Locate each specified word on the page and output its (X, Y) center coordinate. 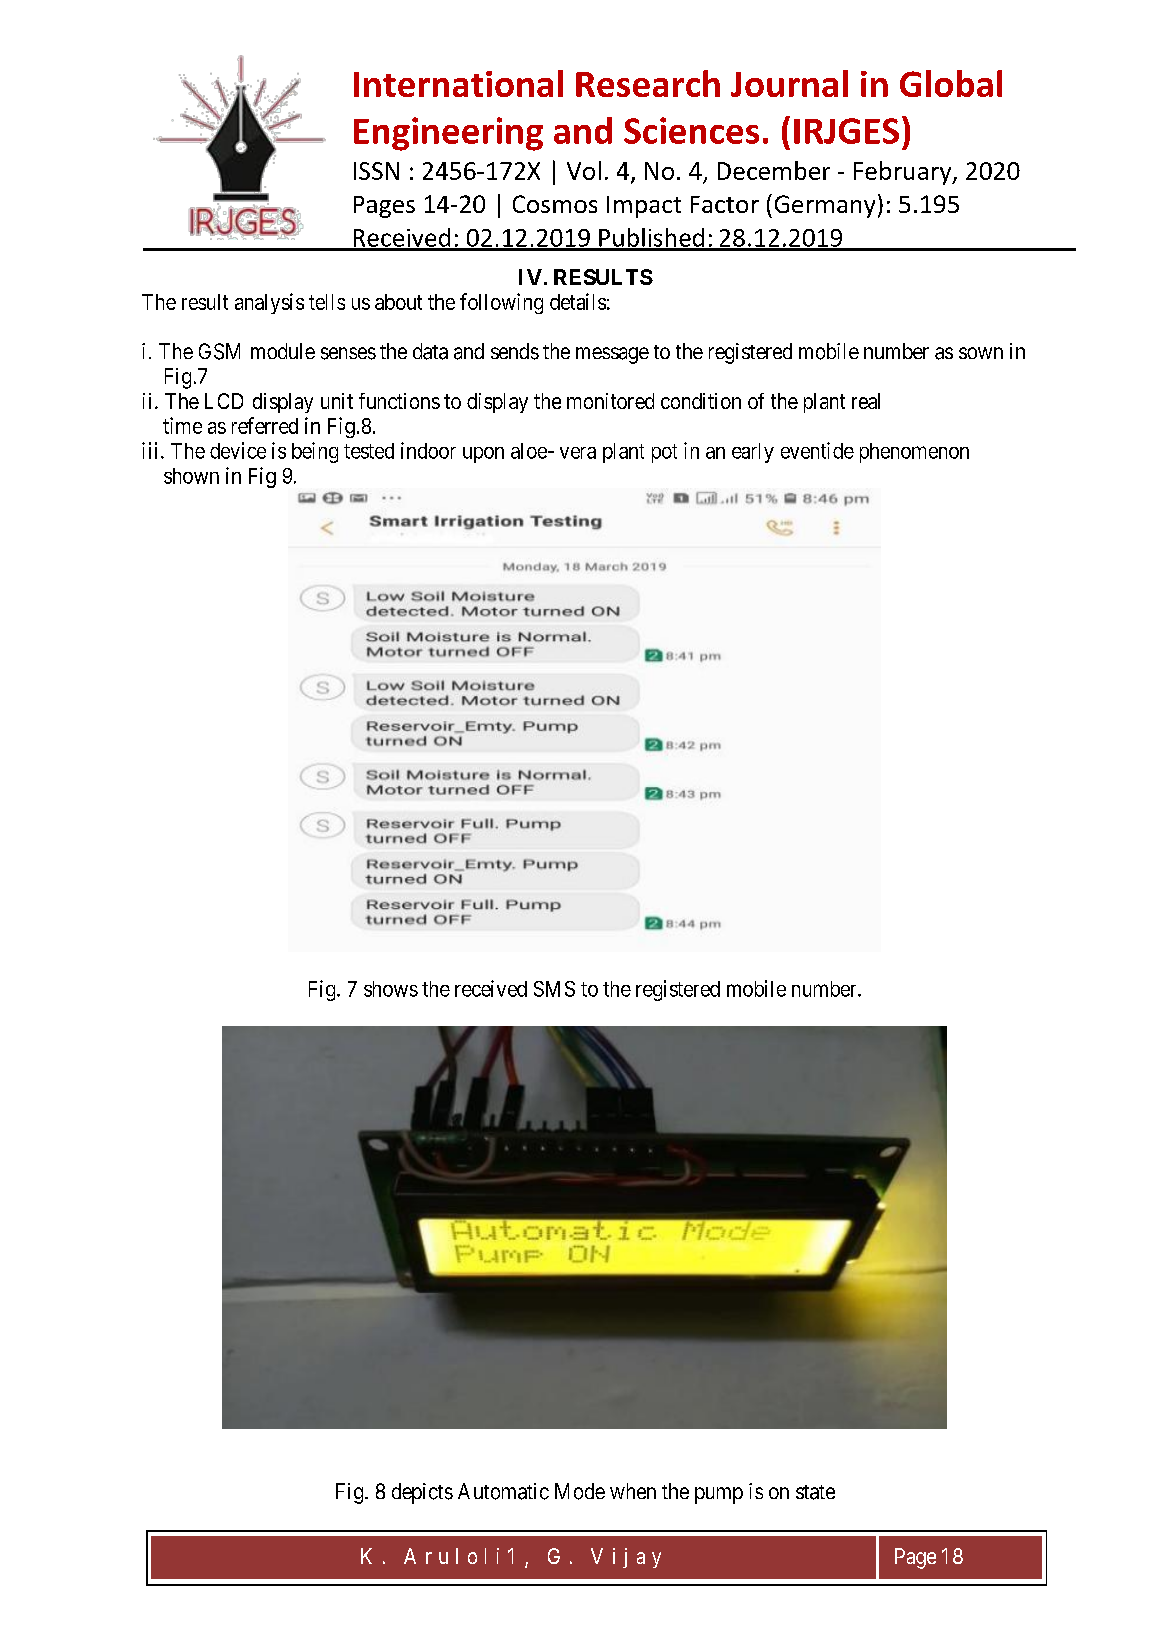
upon (483, 455)
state (815, 1492)
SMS (554, 989)
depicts (422, 1493)
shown (191, 476)
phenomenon (914, 453)
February (904, 173)
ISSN (376, 171)
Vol (584, 170)
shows (391, 989)
